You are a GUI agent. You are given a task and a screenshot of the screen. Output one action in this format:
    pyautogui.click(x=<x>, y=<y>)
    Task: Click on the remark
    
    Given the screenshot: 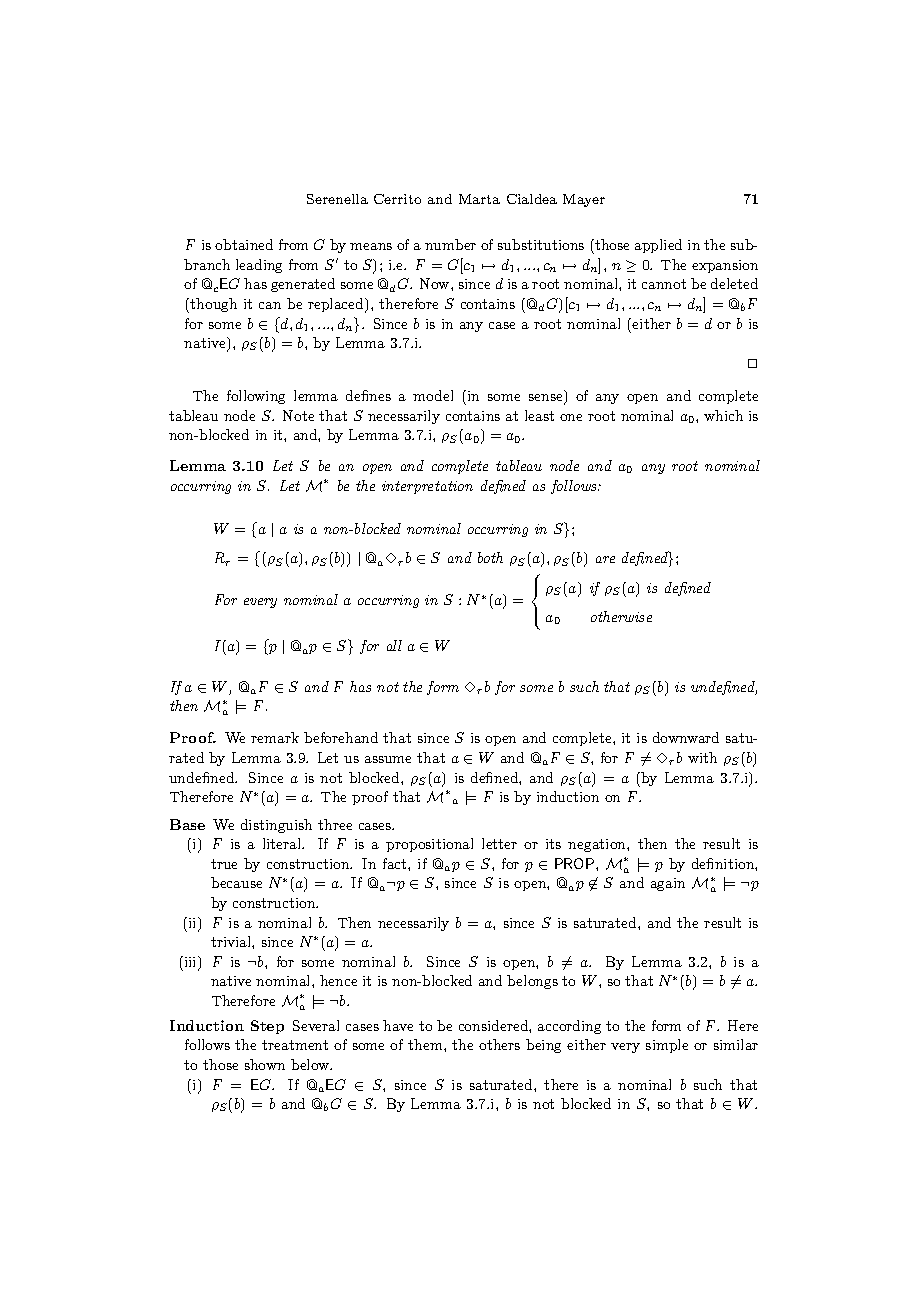 What is the action you would take?
    pyautogui.click(x=275, y=737)
